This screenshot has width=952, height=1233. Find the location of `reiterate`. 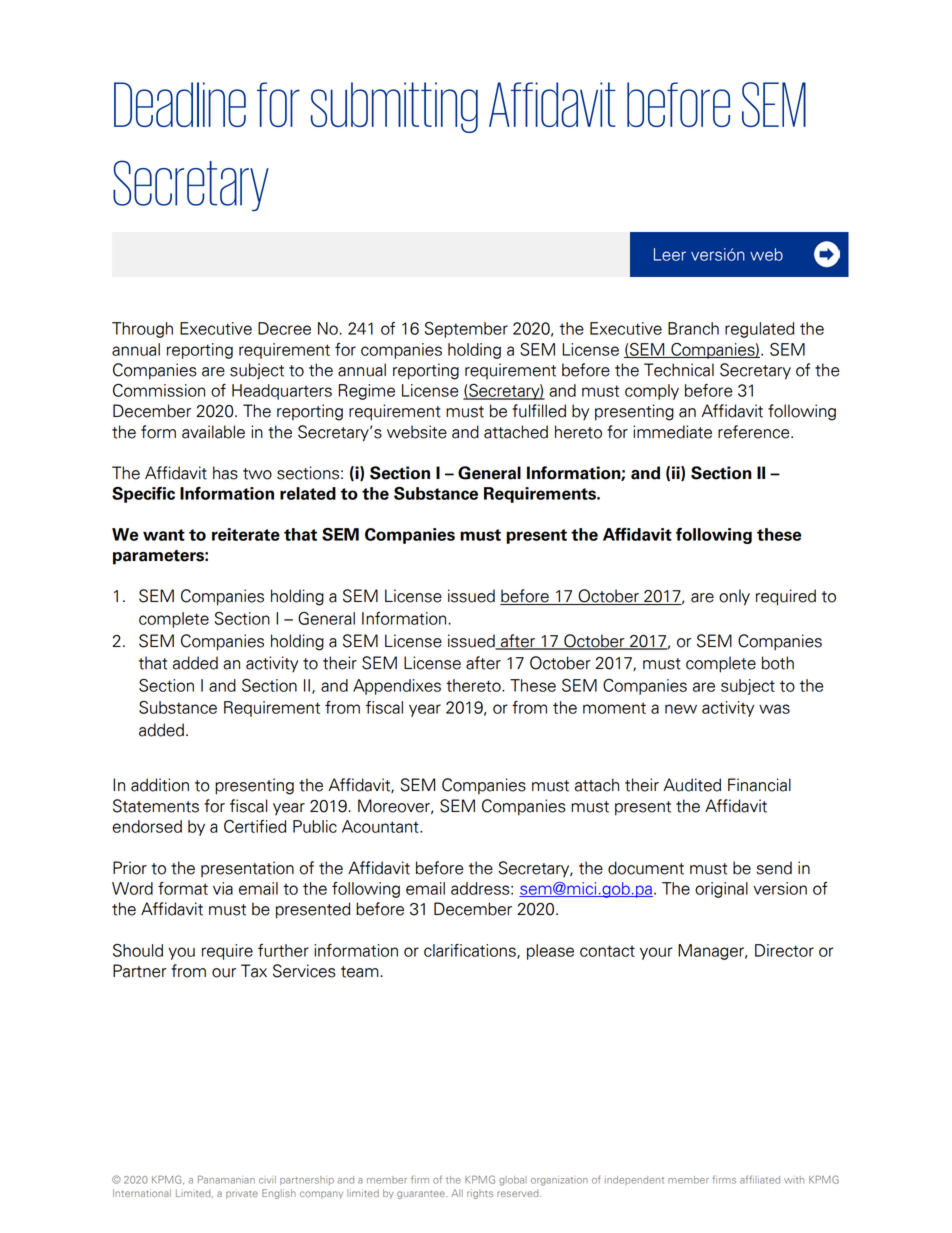

reiterate is located at coordinates (246, 534).
